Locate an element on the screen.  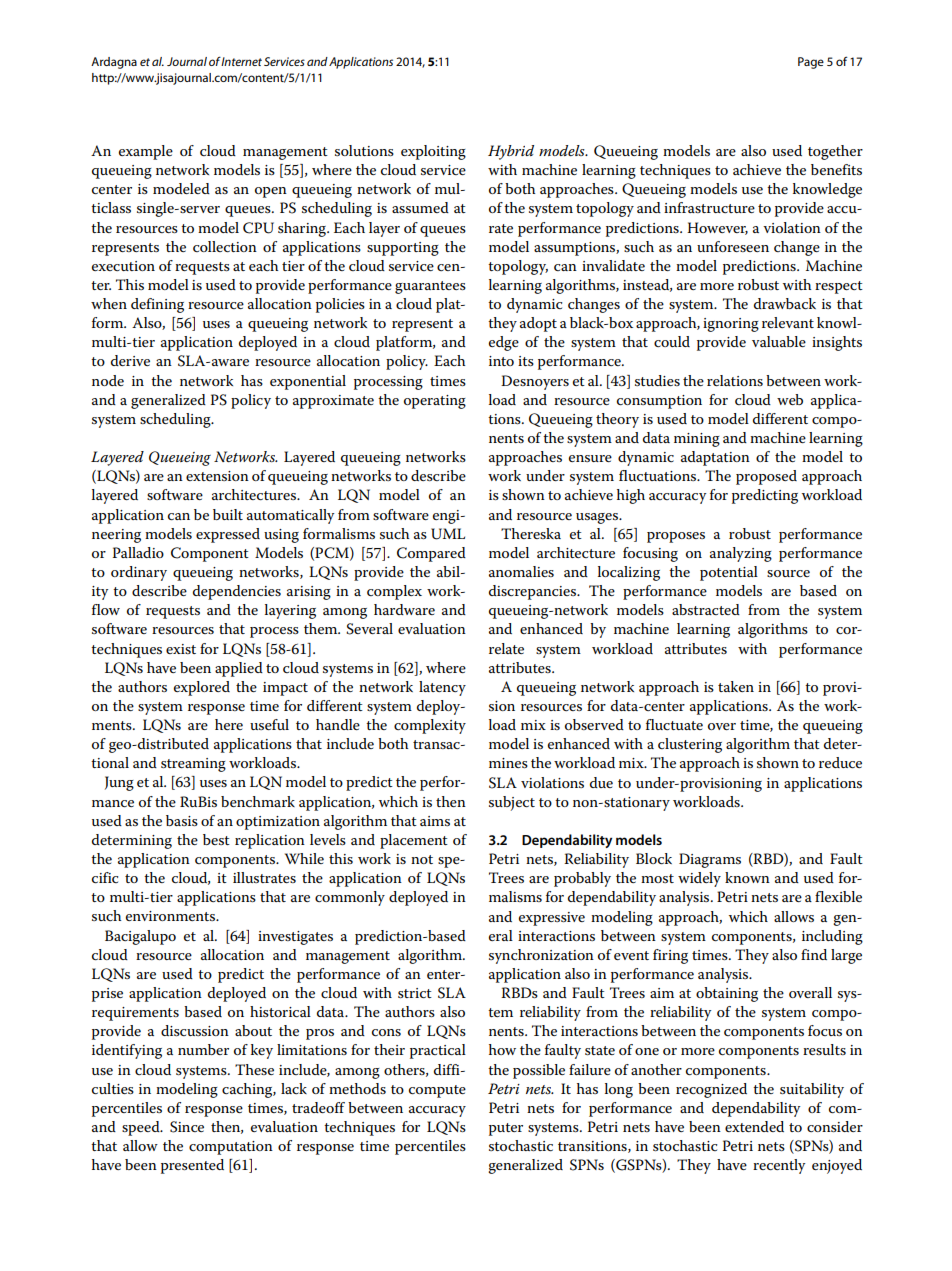
operating is located at coordinates (435, 402).
